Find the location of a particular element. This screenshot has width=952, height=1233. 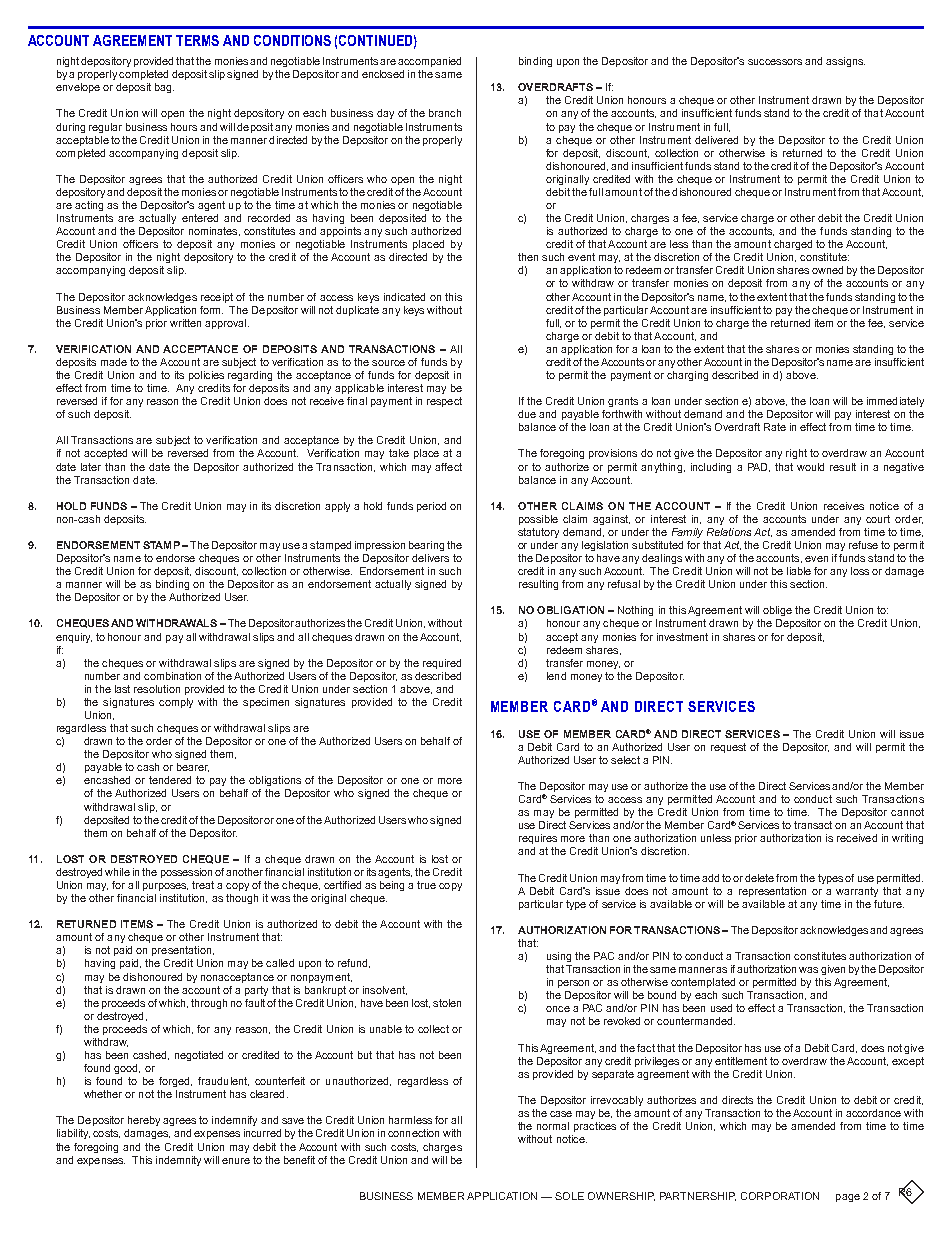

then is located at coordinates (528, 257).
